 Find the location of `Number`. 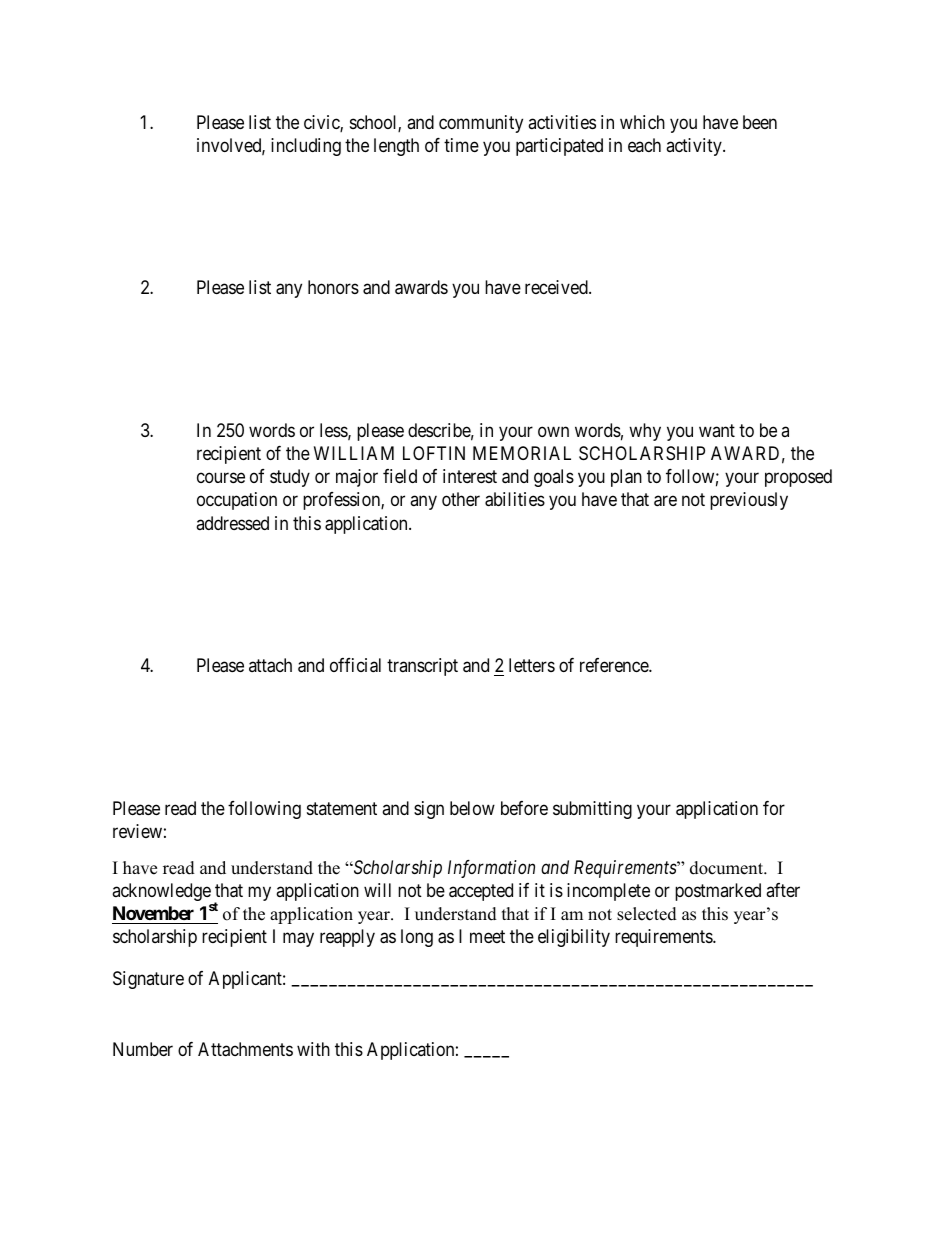

Number is located at coordinates (143, 1049).
